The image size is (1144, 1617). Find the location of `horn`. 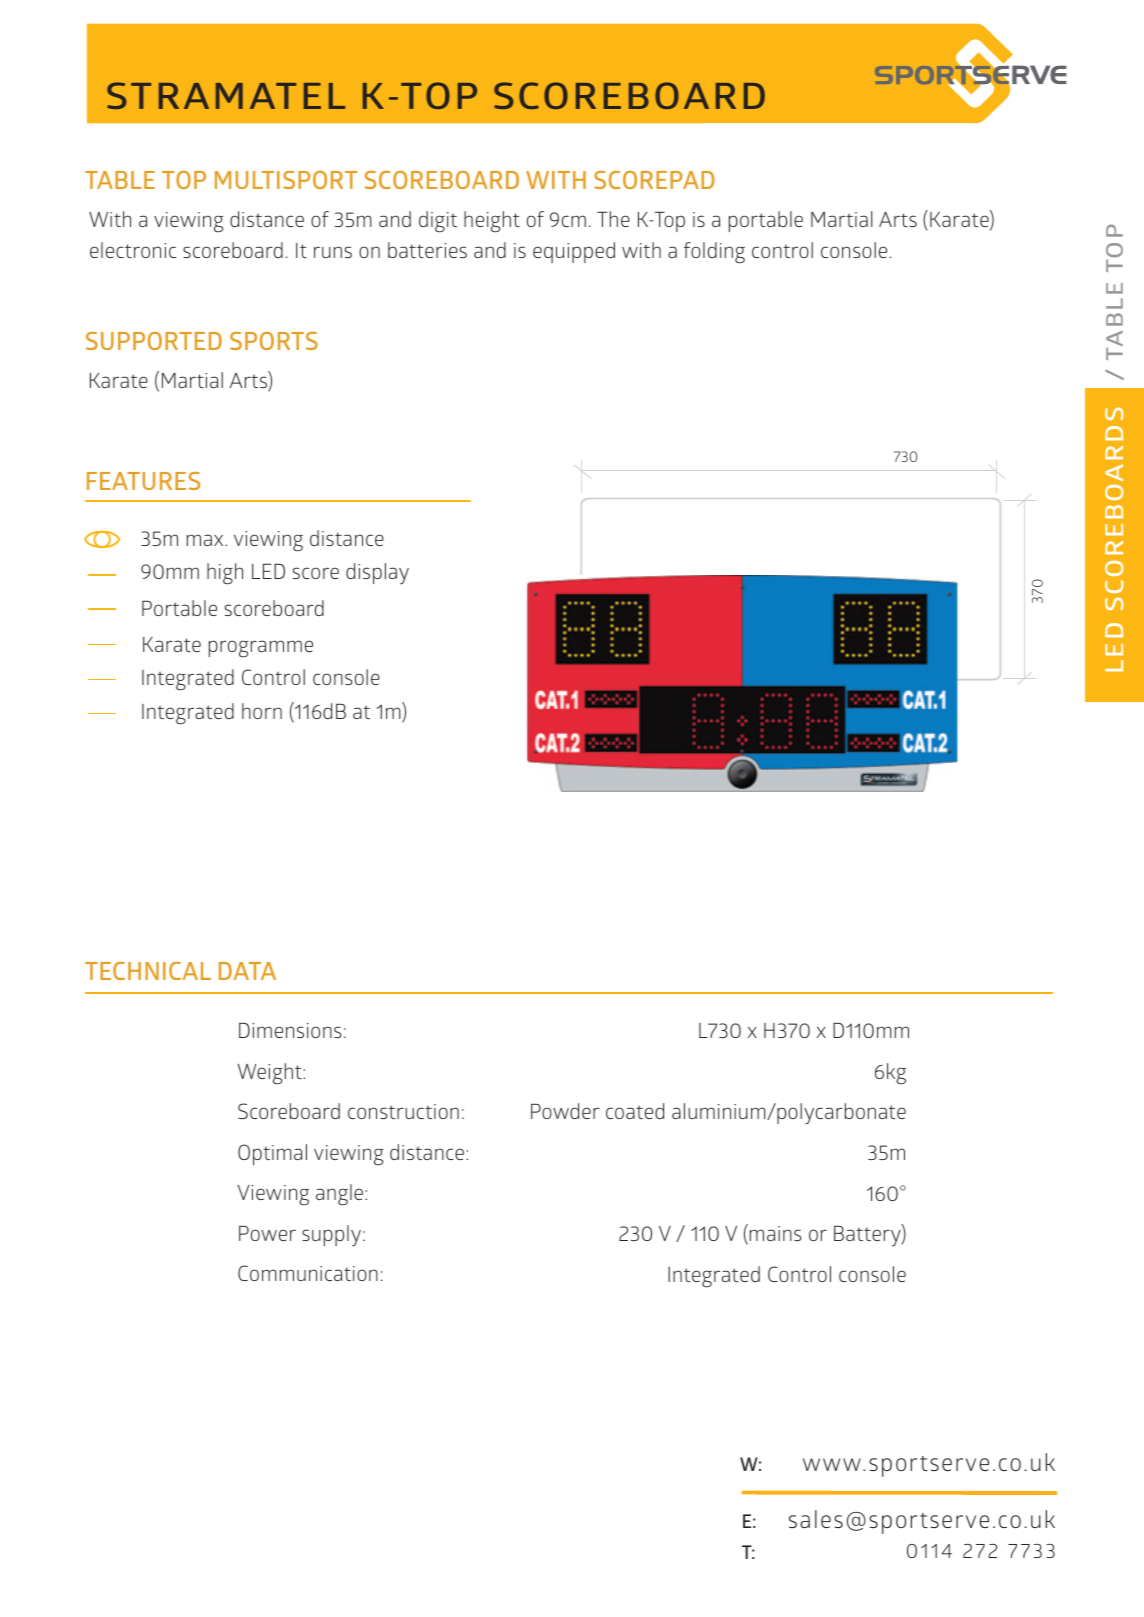

horn is located at coordinates (262, 711).
